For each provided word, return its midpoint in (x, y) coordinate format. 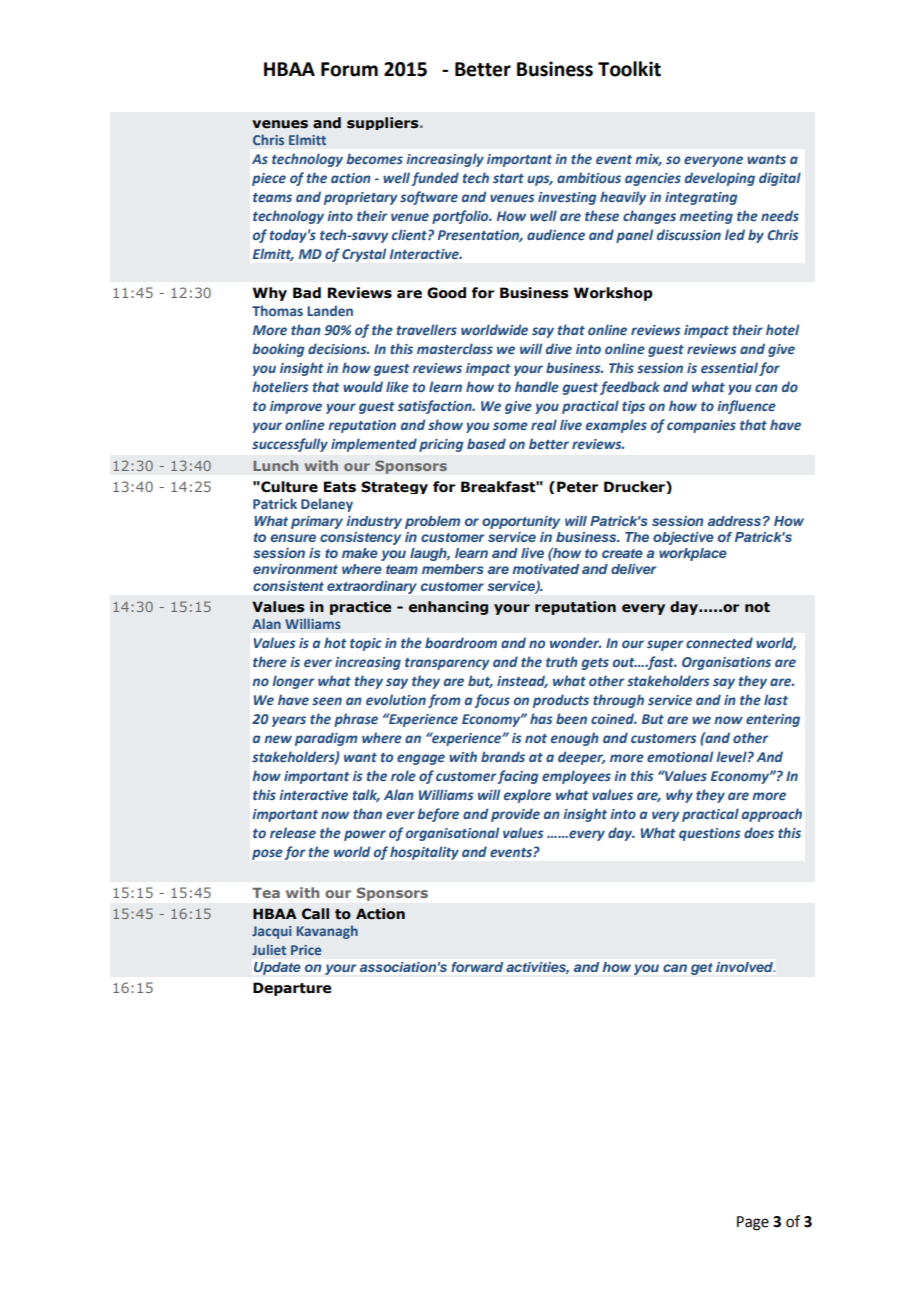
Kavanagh (327, 932)
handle (537, 386)
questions (710, 834)
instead (522, 681)
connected (719, 642)
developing (720, 179)
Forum (349, 69)
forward (477, 967)
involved (745, 967)
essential (729, 367)
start (508, 178)
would (363, 386)
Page (753, 1223)
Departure (292, 989)
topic (366, 644)
